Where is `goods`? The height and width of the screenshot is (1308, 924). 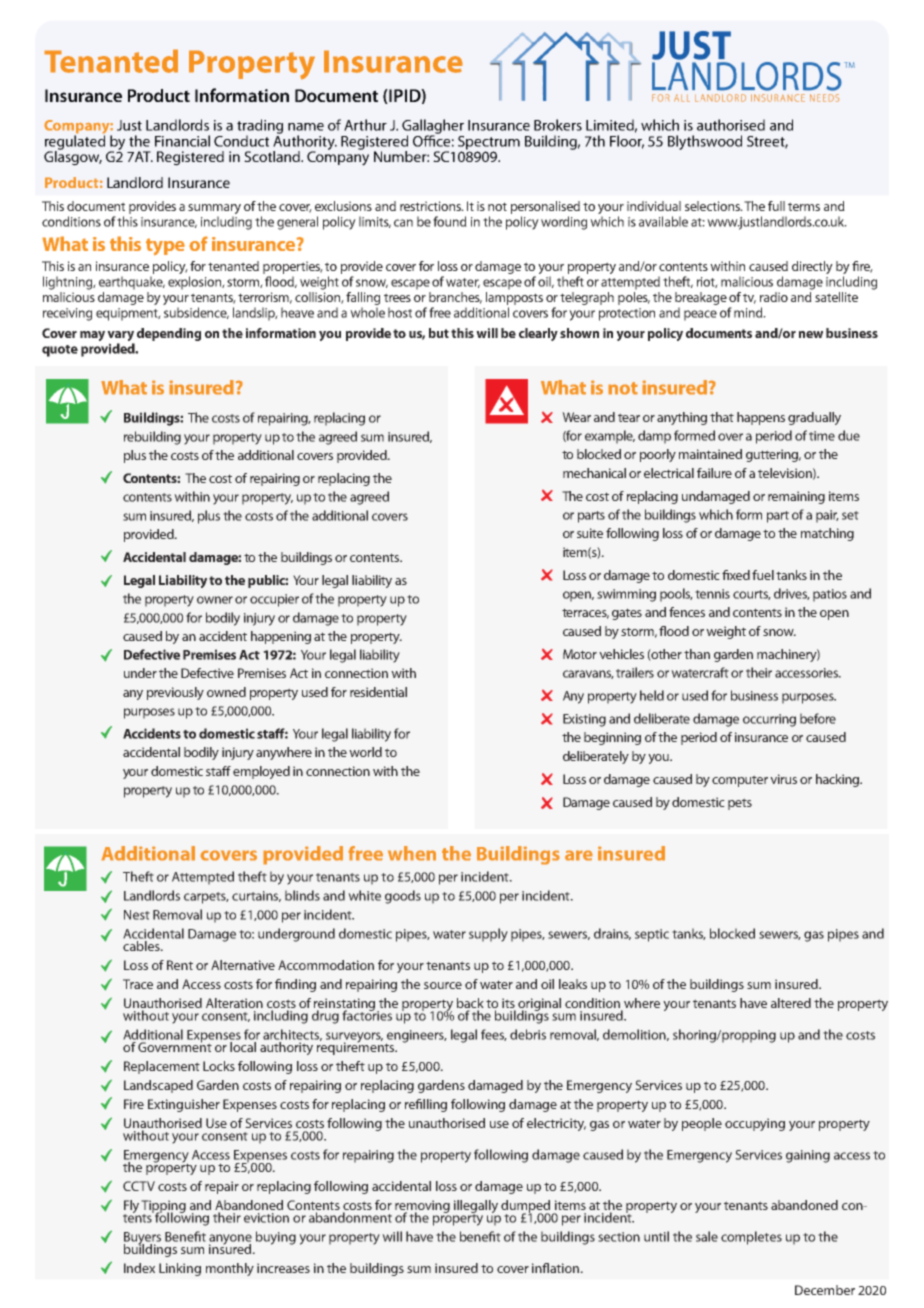
goods is located at coordinates (403, 897).
